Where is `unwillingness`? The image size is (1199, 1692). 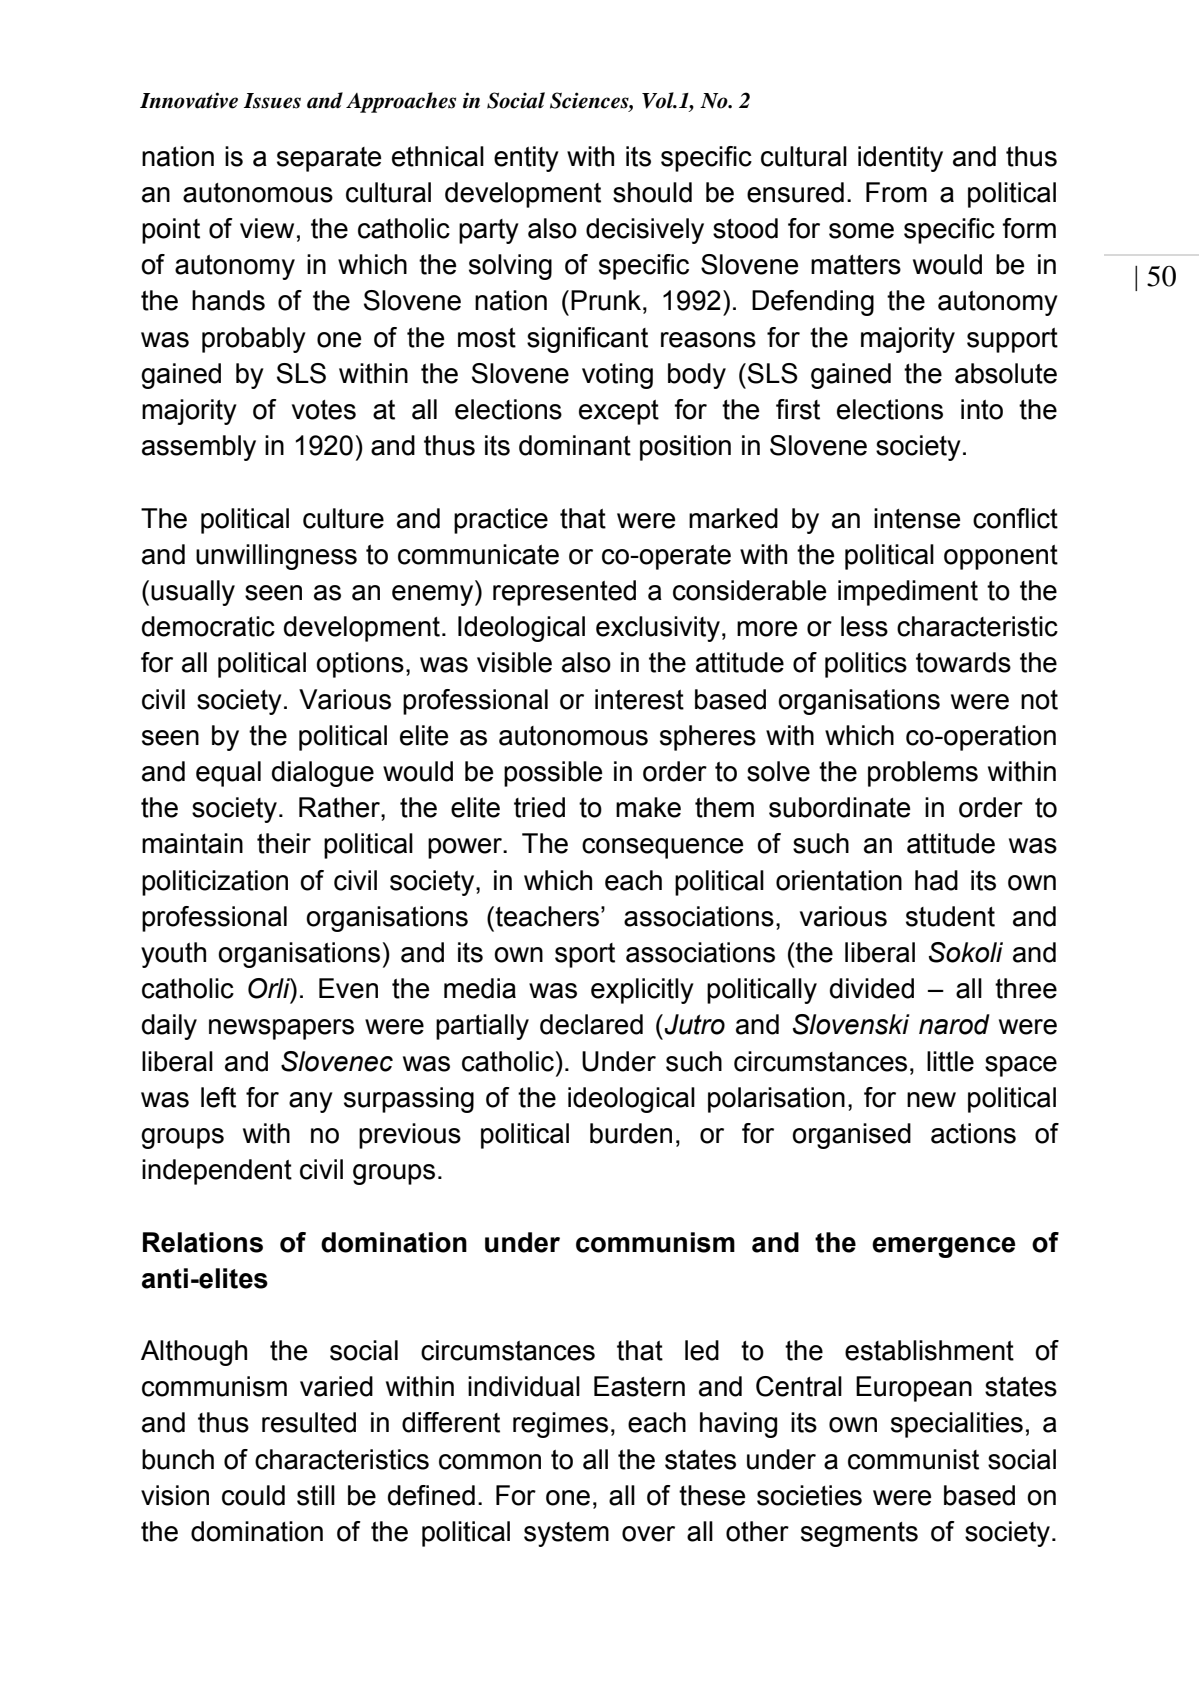 unwillingness is located at coordinates (276, 557).
